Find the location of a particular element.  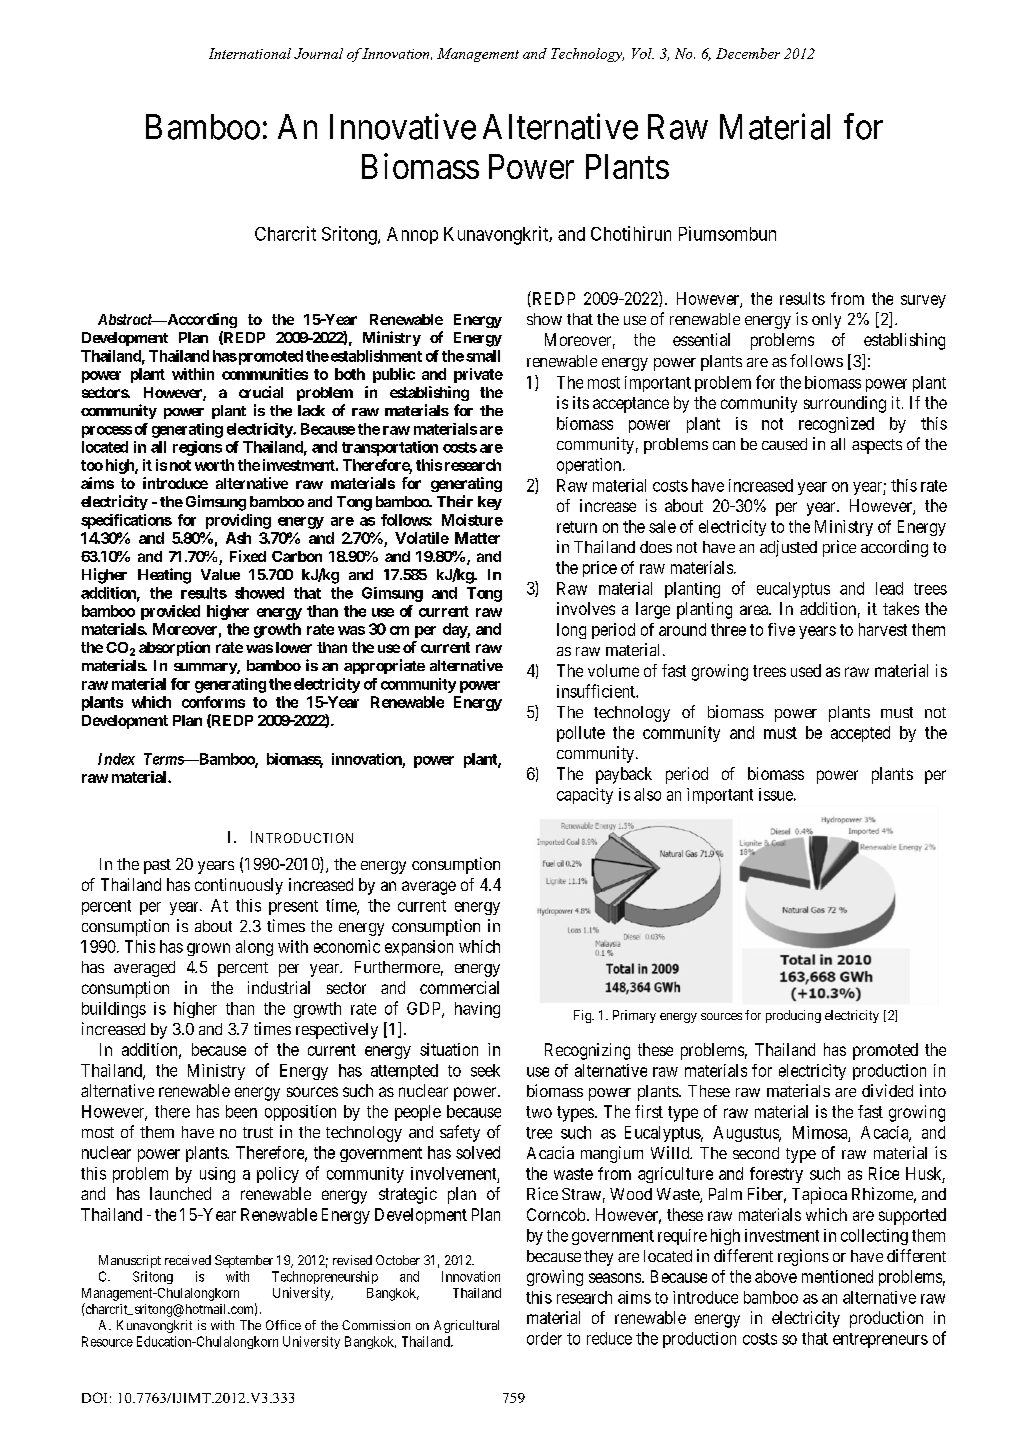

December is located at coordinates (748, 53).
